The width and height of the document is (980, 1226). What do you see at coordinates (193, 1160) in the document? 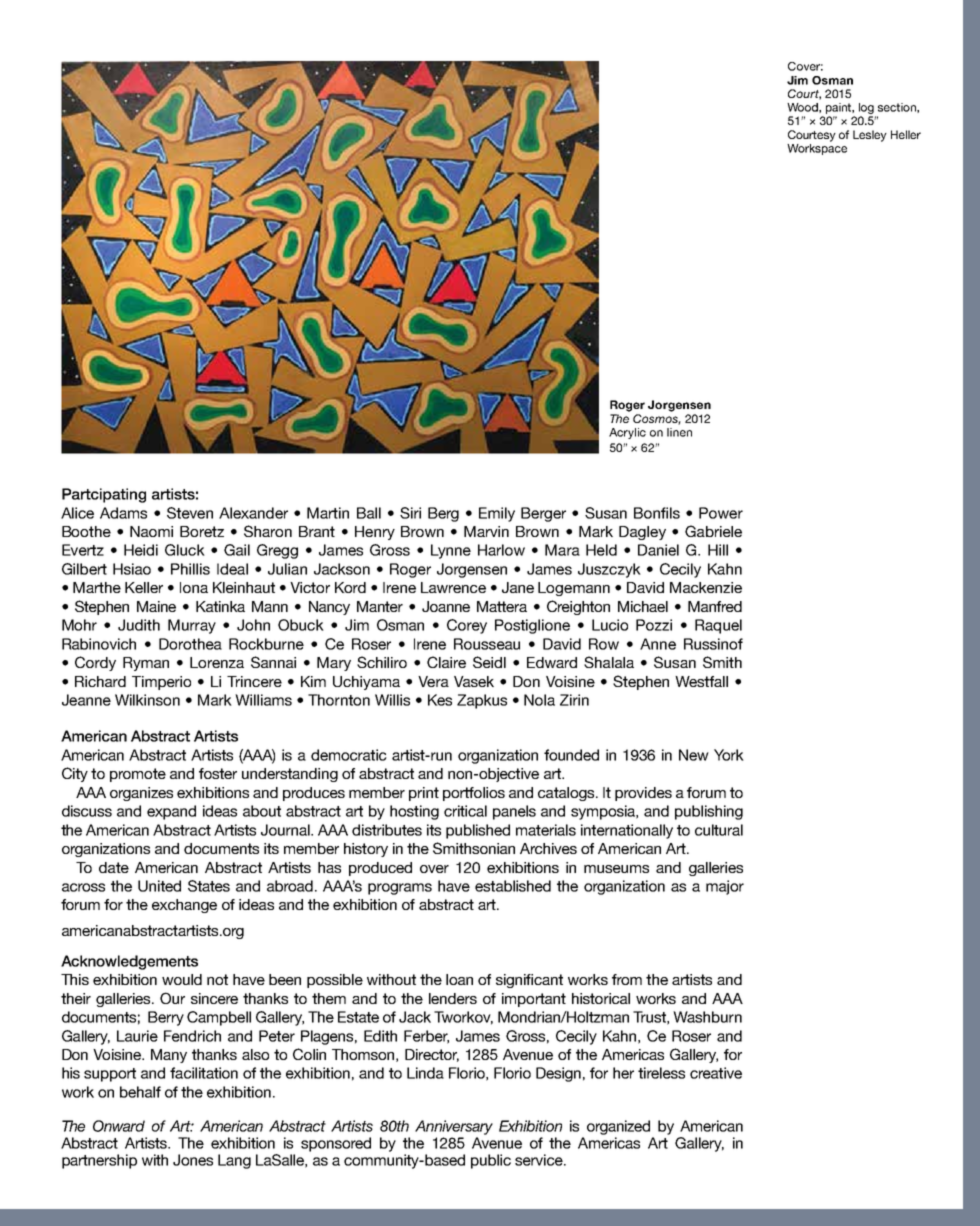
I see `Jones` at bounding box center [193, 1160].
